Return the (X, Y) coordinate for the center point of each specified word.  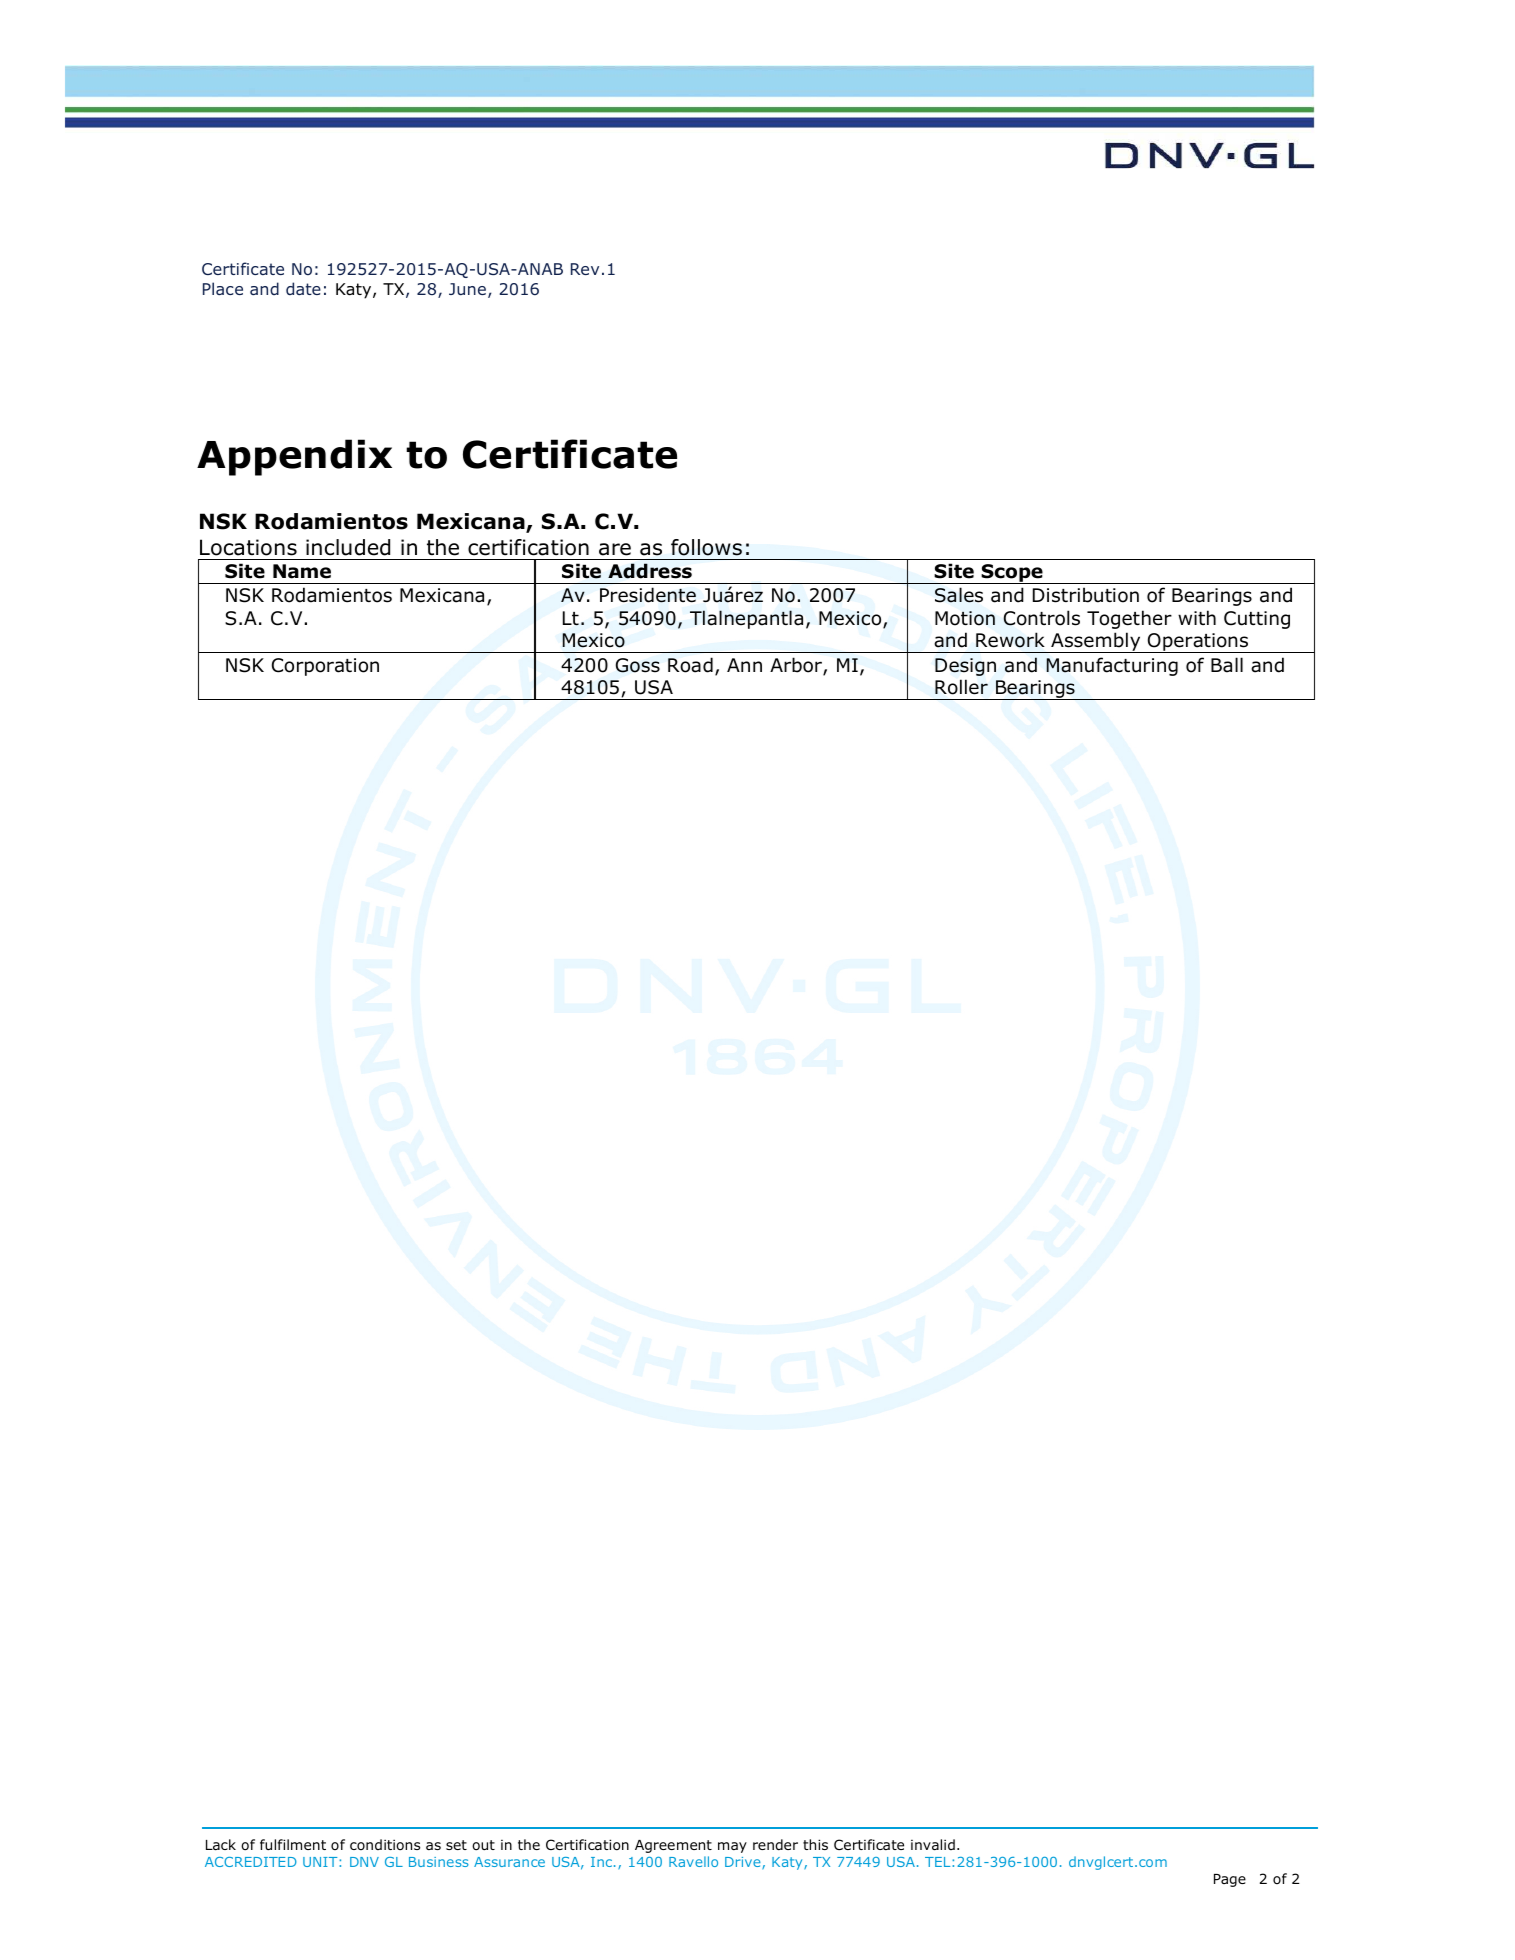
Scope (1012, 574)
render (775, 1844)
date (303, 288)
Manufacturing (1112, 666)
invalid (933, 1844)
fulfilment (293, 1844)
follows (706, 547)
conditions (385, 1844)
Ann (744, 665)
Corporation (325, 667)
